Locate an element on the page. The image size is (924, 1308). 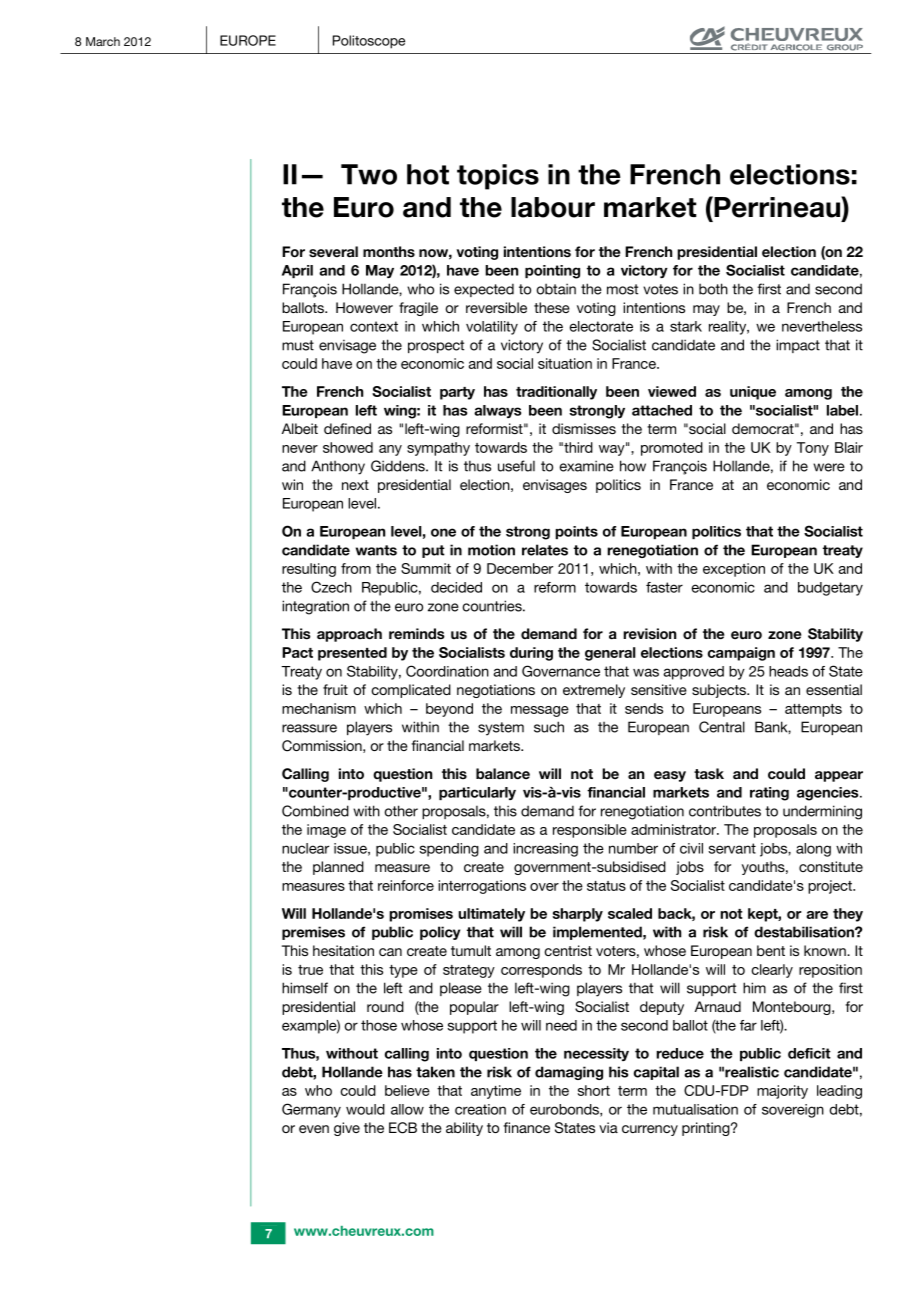
resulting is located at coordinates (309, 570).
